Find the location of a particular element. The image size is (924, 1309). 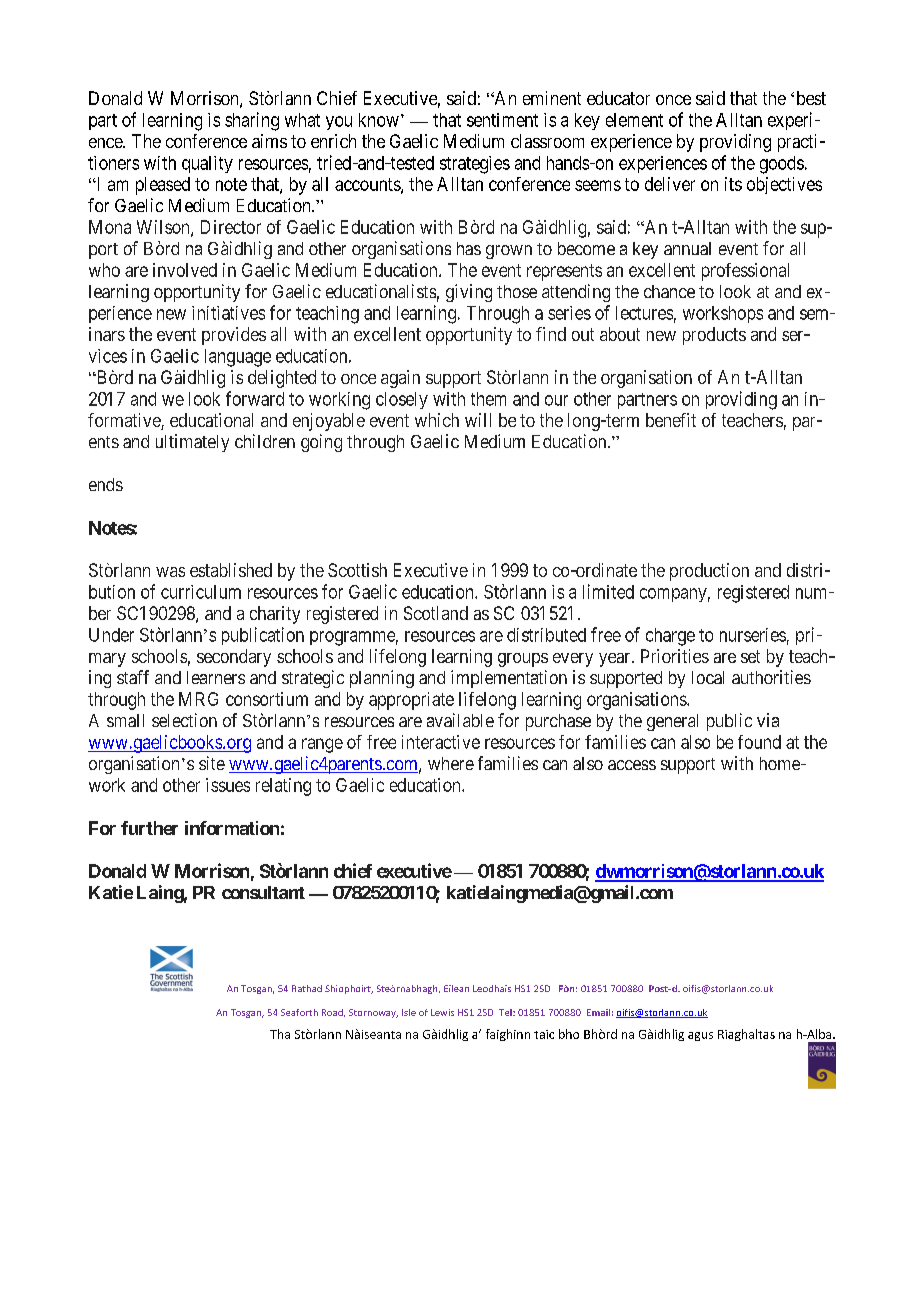

selection is located at coordinates (184, 720).
